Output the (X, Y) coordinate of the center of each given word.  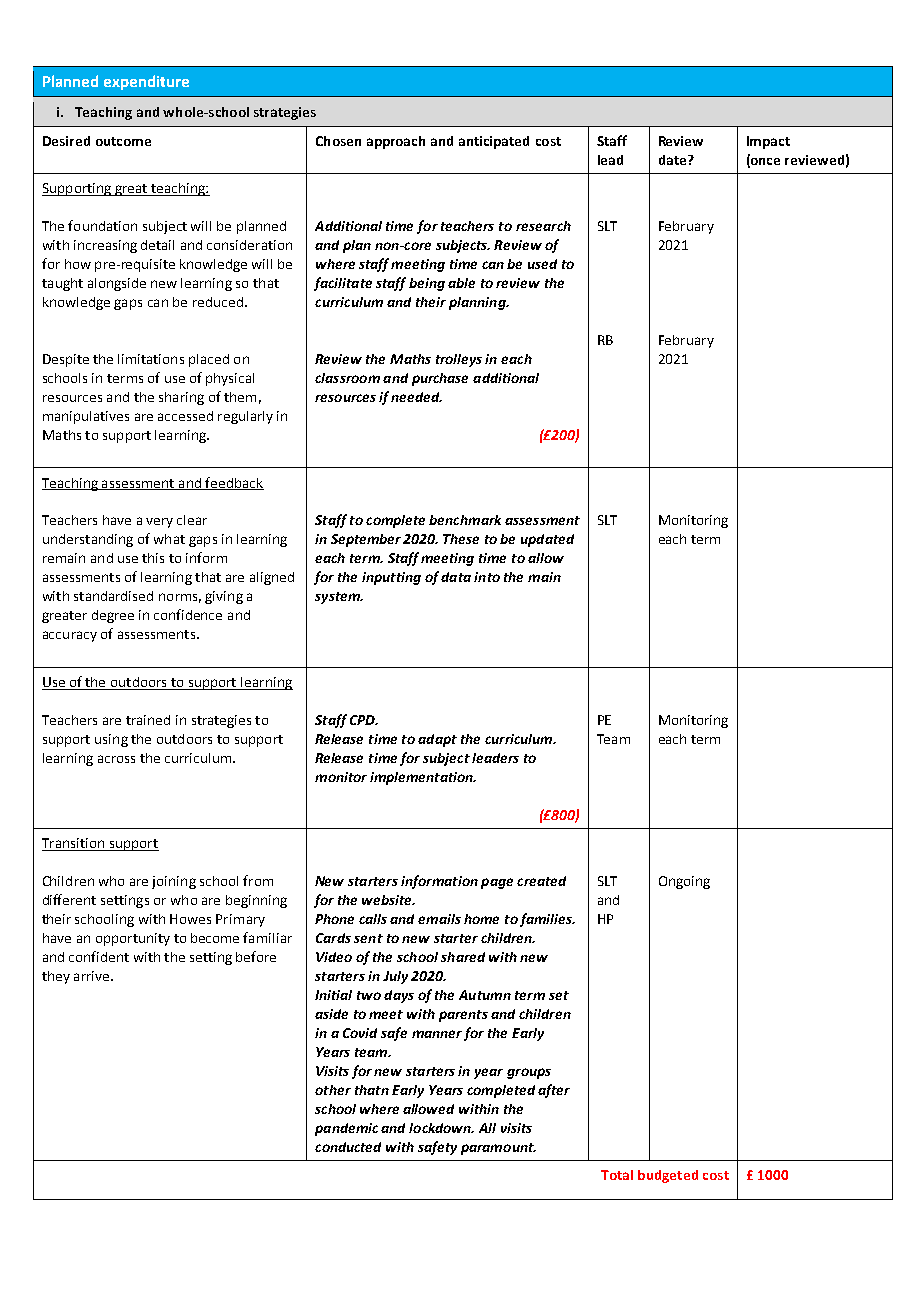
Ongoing (684, 882)
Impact (768, 142)
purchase (440, 379)
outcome (123, 141)
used (542, 264)
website (388, 900)
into (487, 577)
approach (396, 142)
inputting (391, 578)
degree (113, 616)
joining (174, 882)
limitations (151, 359)
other (333, 1090)
